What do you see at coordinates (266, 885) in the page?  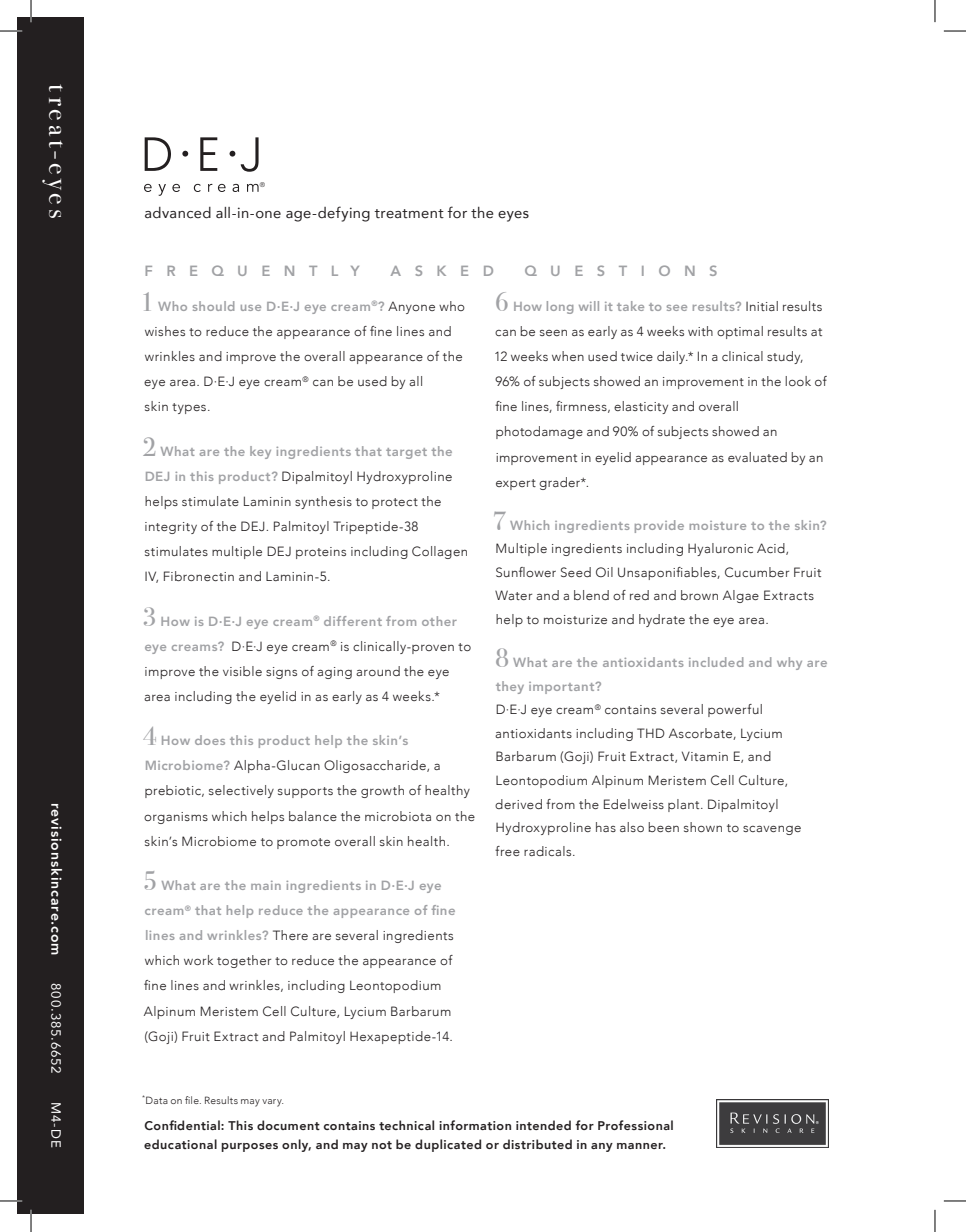 I see `main` at bounding box center [266, 885].
